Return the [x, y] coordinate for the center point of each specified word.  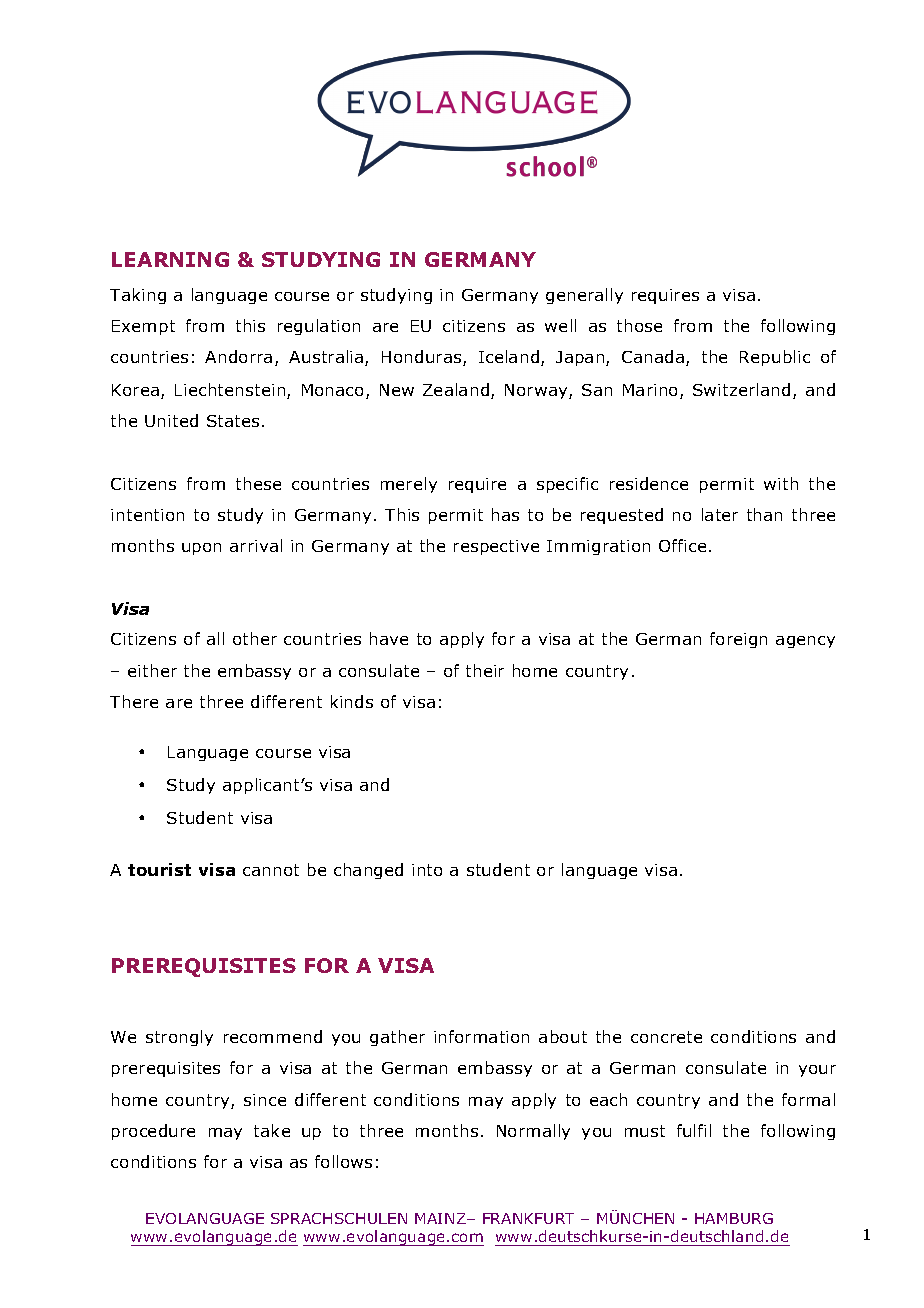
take [272, 1130]
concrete [666, 1037]
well [560, 325]
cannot [271, 870]
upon [201, 549]
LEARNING [170, 259]
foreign [738, 640]
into [427, 870]
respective [496, 547]
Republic [775, 358]
